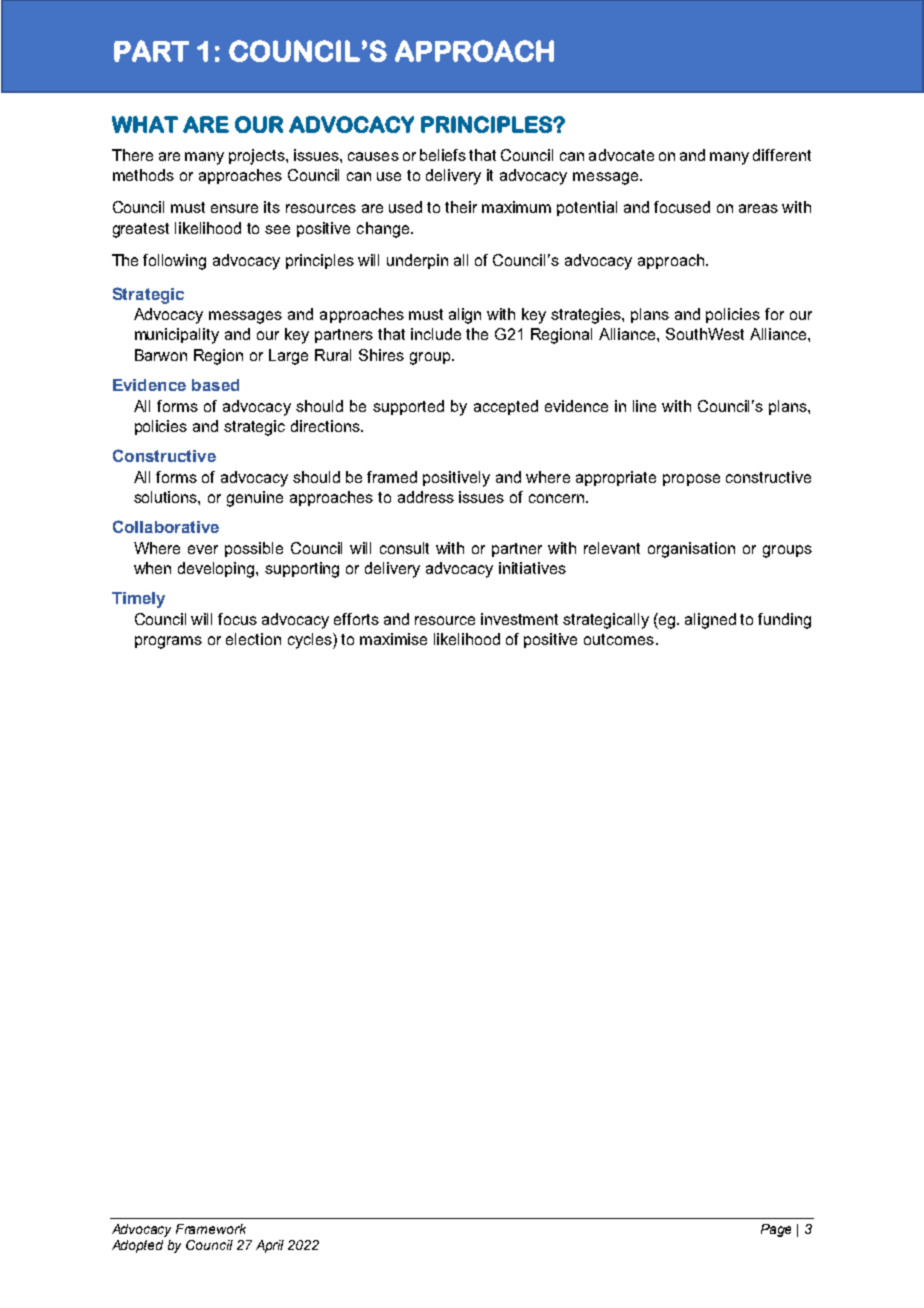 The height and width of the document is (1308, 924). Describe the element at coordinates (691, 480) in the document. I see `propose` at that location.
